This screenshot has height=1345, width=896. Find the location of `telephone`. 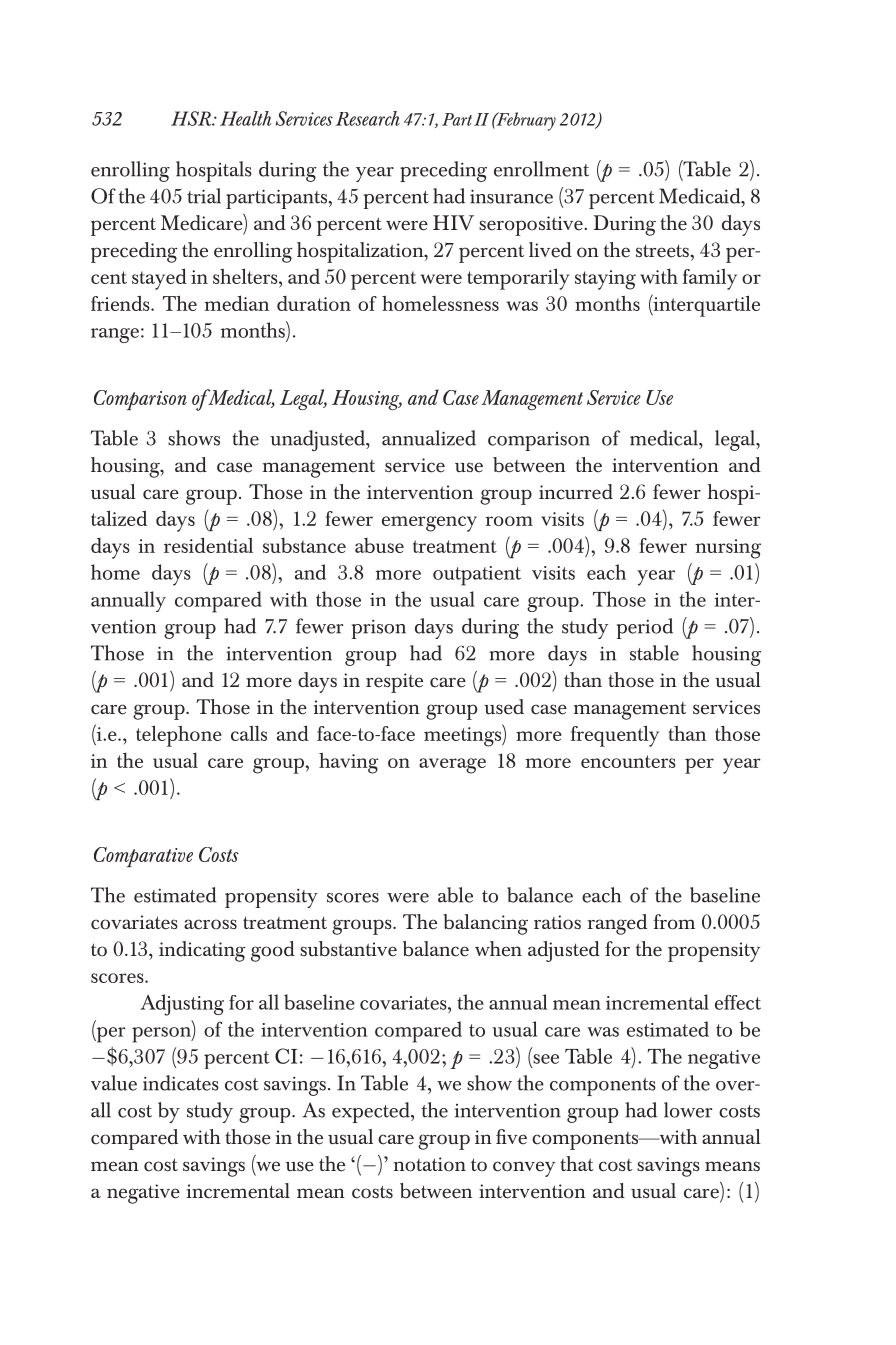

telephone is located at coordinates (179, 736).
